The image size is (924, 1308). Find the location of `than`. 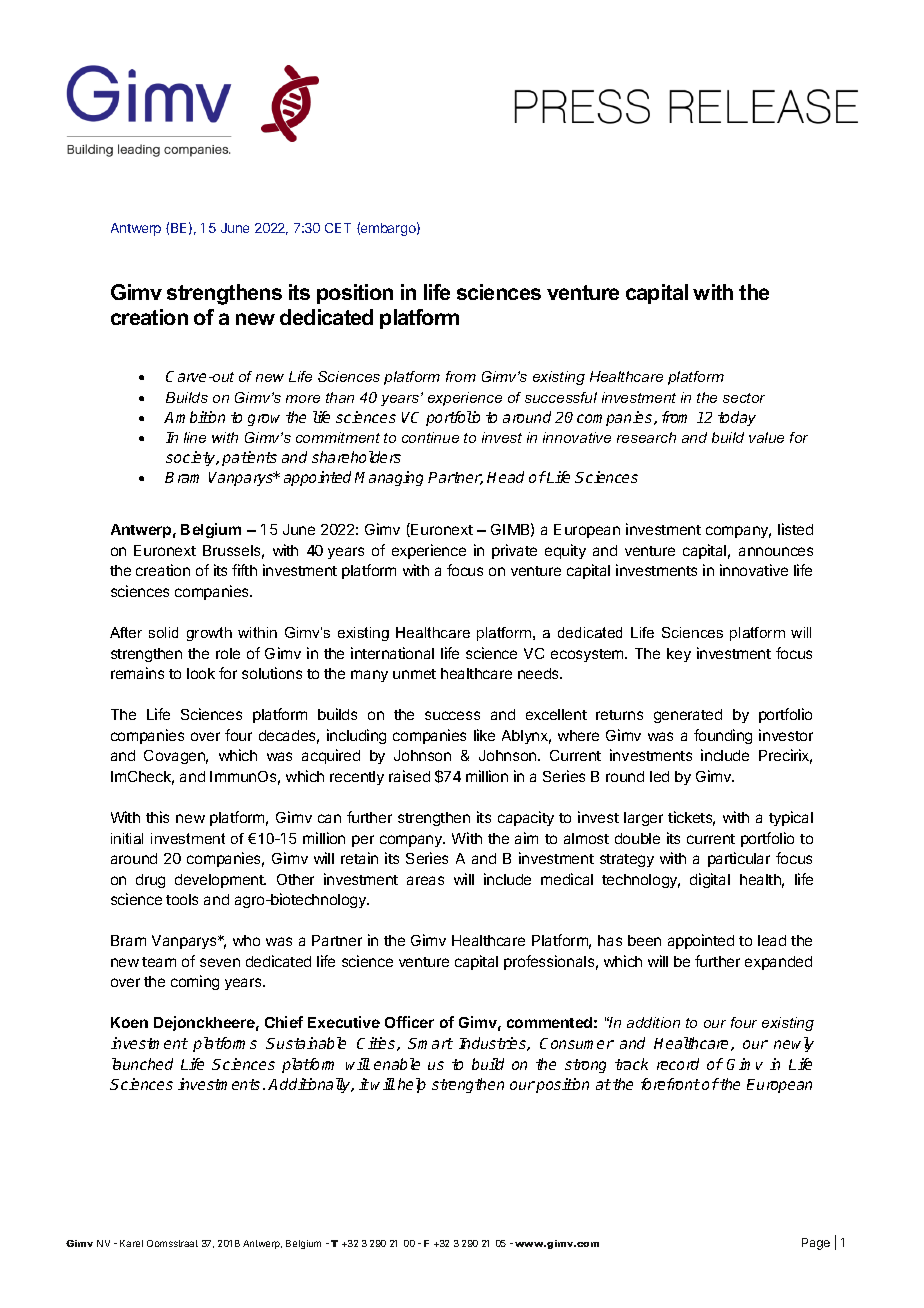

than is located at coordinates (340, 397).
